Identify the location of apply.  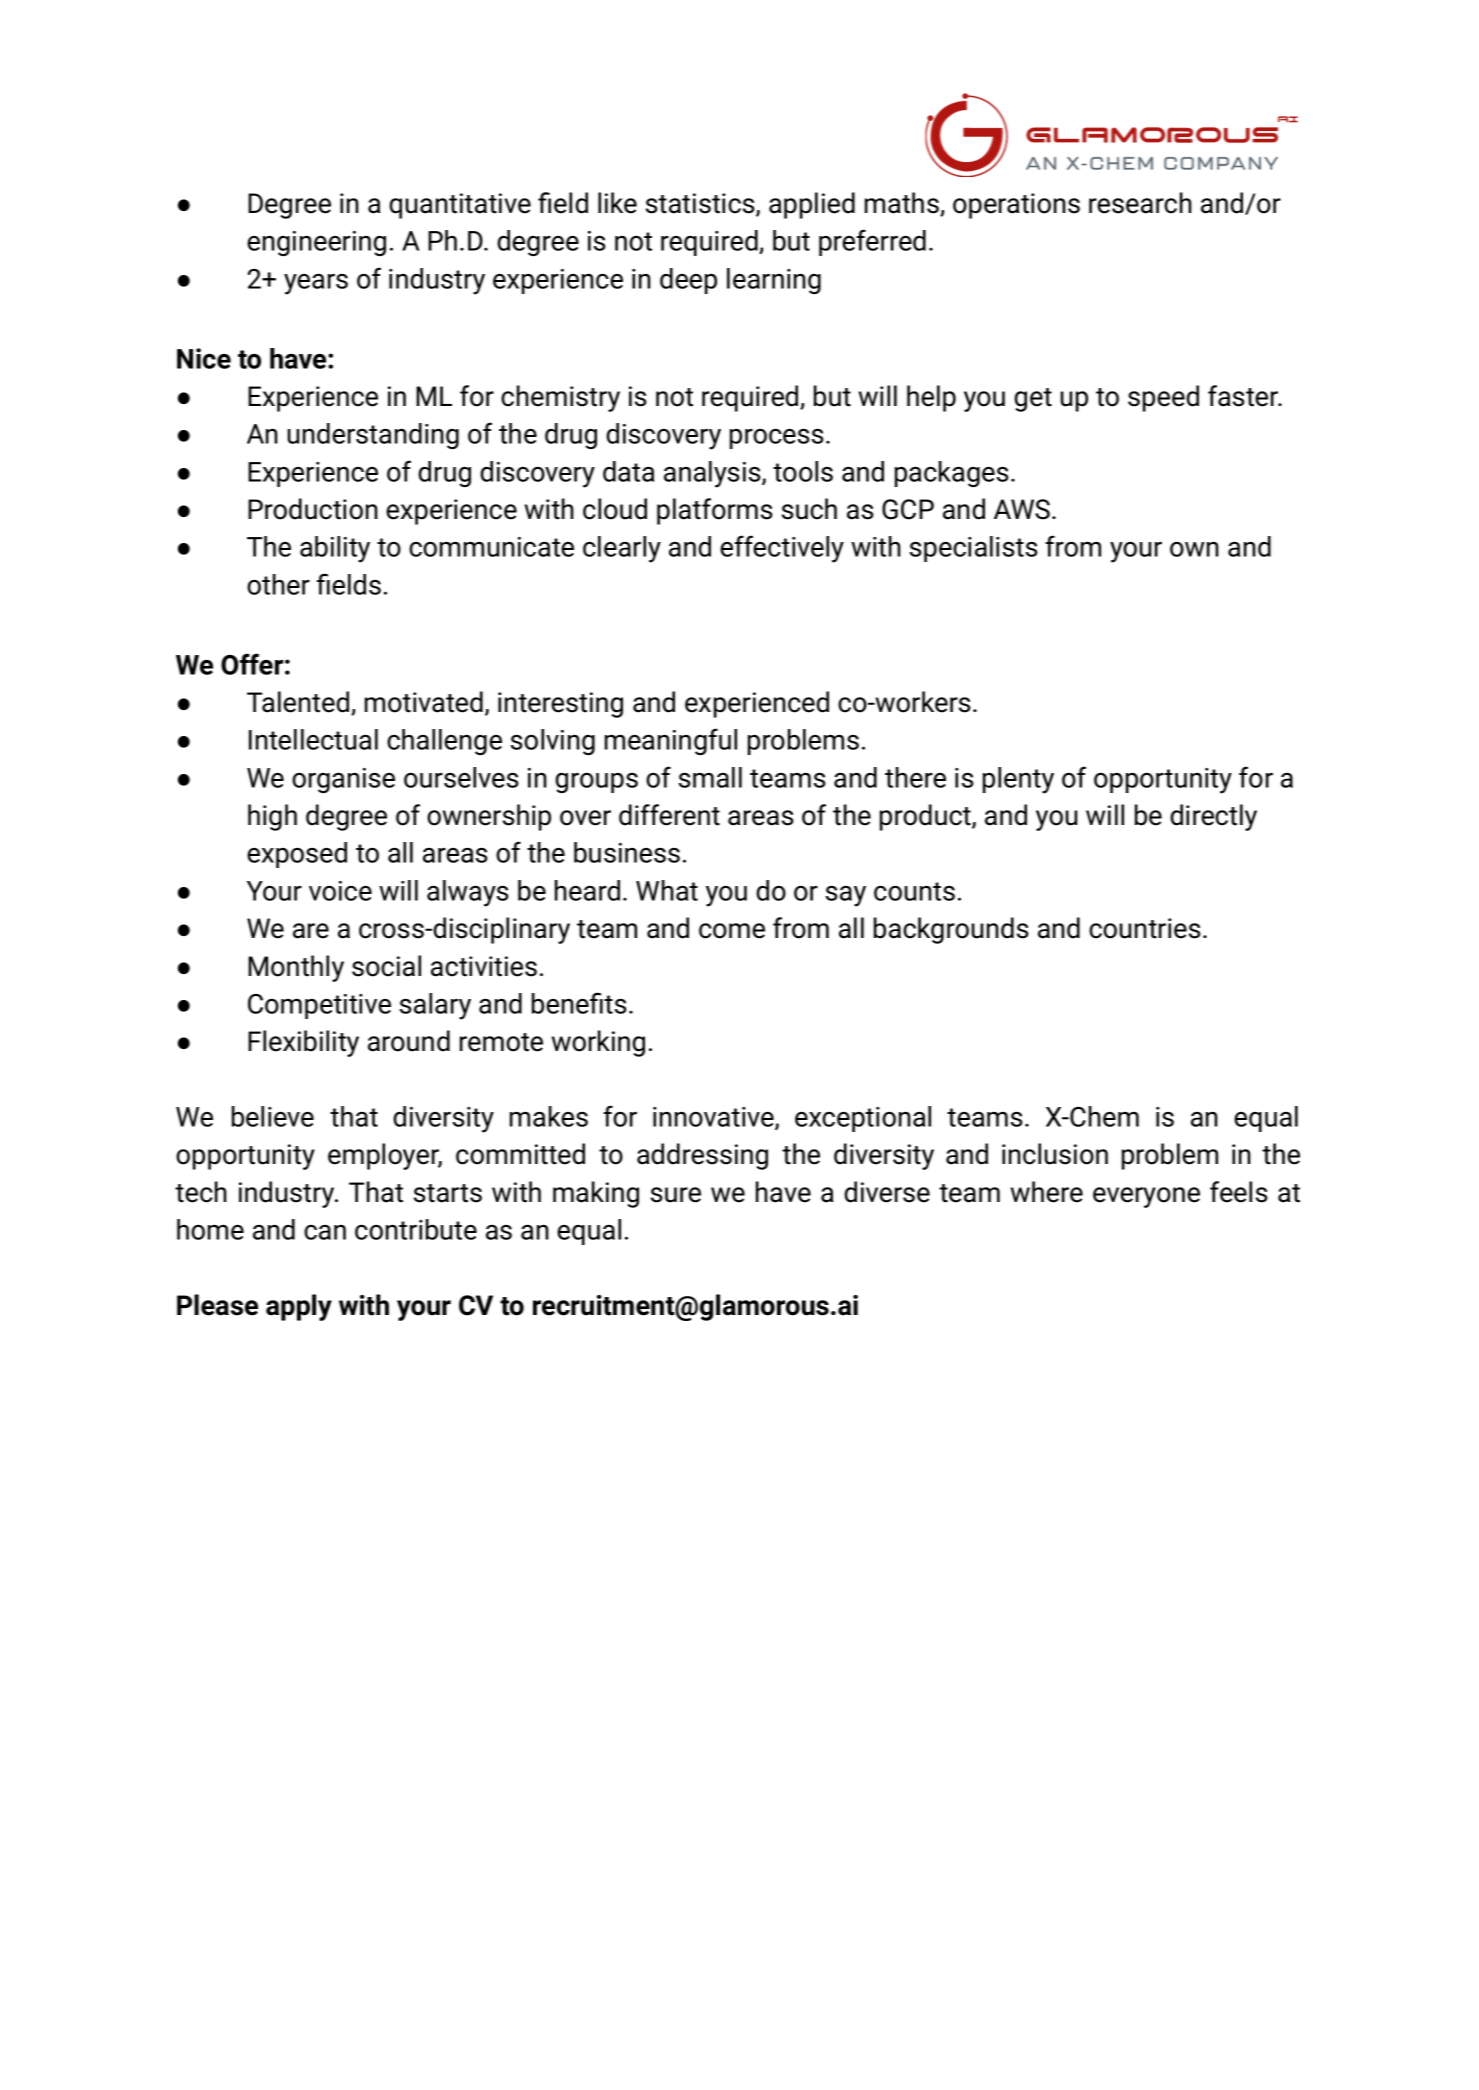
(299, 1307).
